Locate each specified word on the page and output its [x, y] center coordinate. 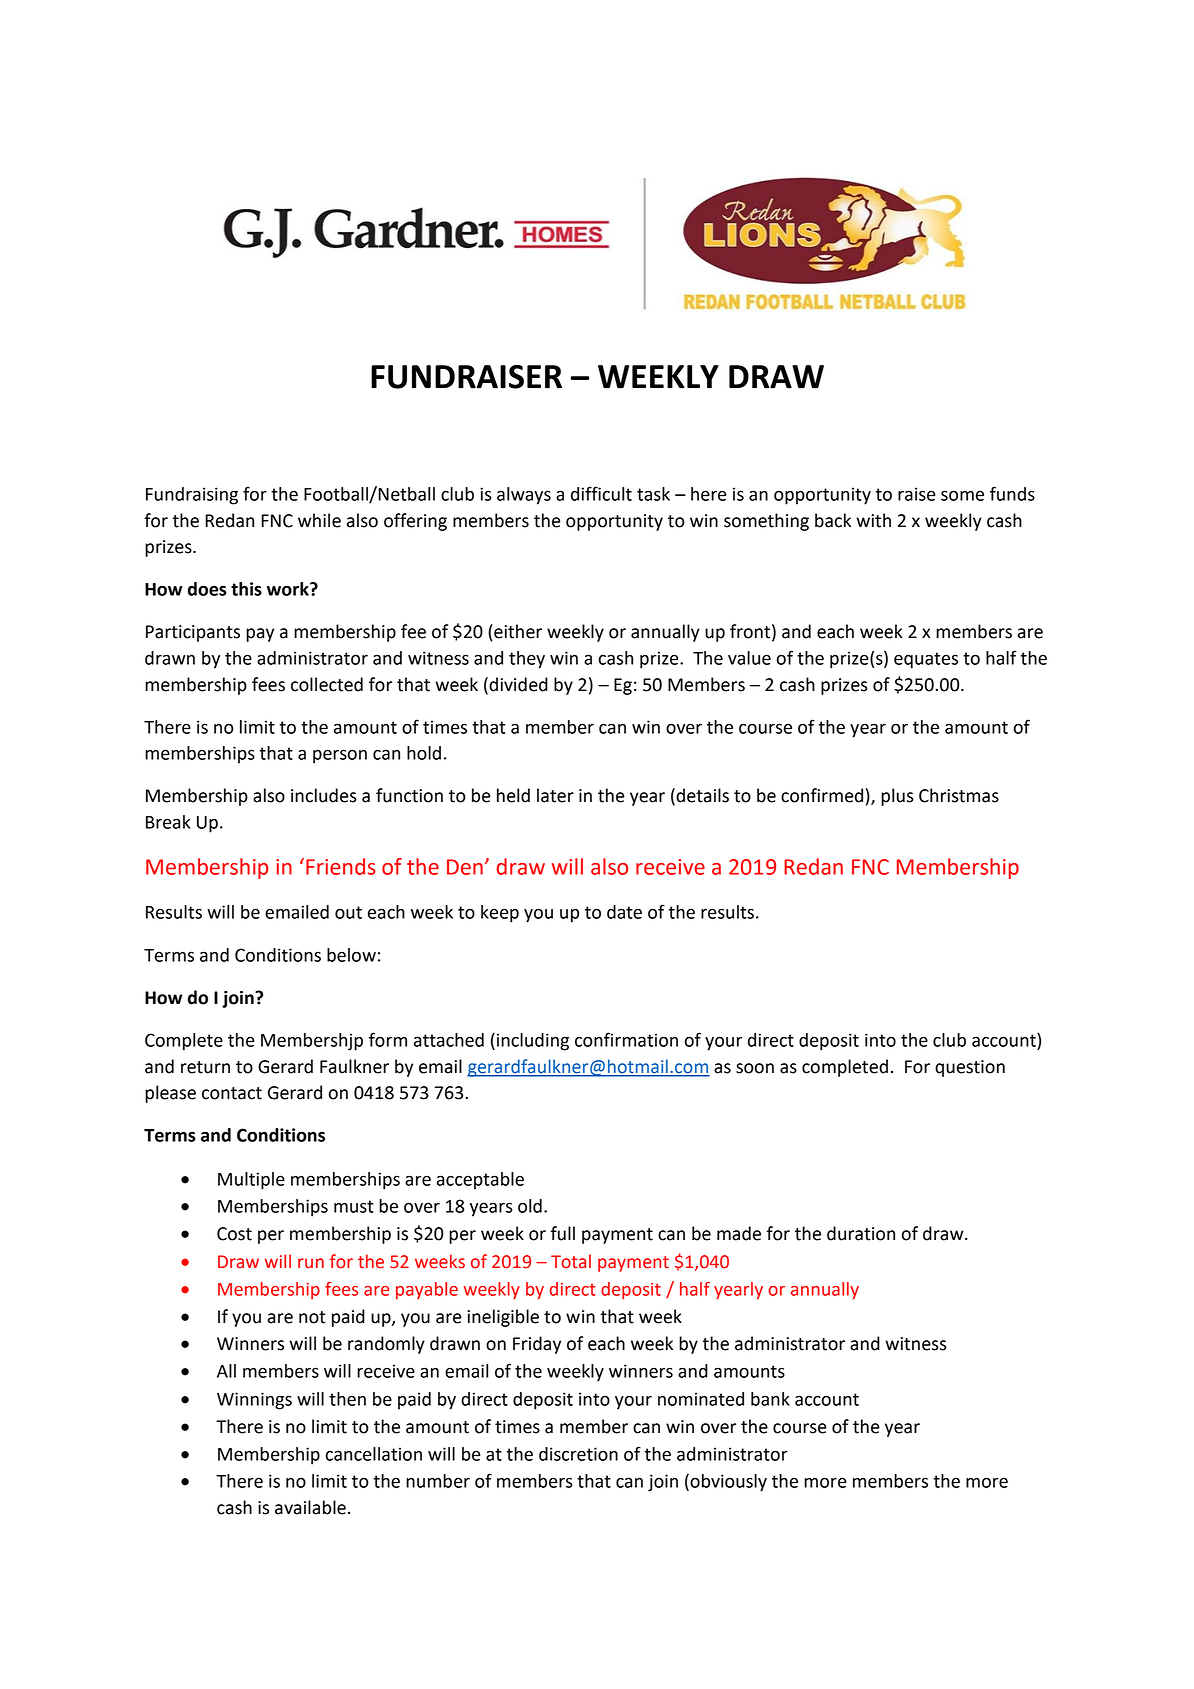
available [310, 1507]
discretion [578, 1454]
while [319, 520]
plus [897, 797]
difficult [601, 493]
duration [861, 1233]
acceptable [480, 1181]
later [555, 795]
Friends [341, 866]
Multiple [251, 1181]
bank [770, 1399]
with [873, 520]
